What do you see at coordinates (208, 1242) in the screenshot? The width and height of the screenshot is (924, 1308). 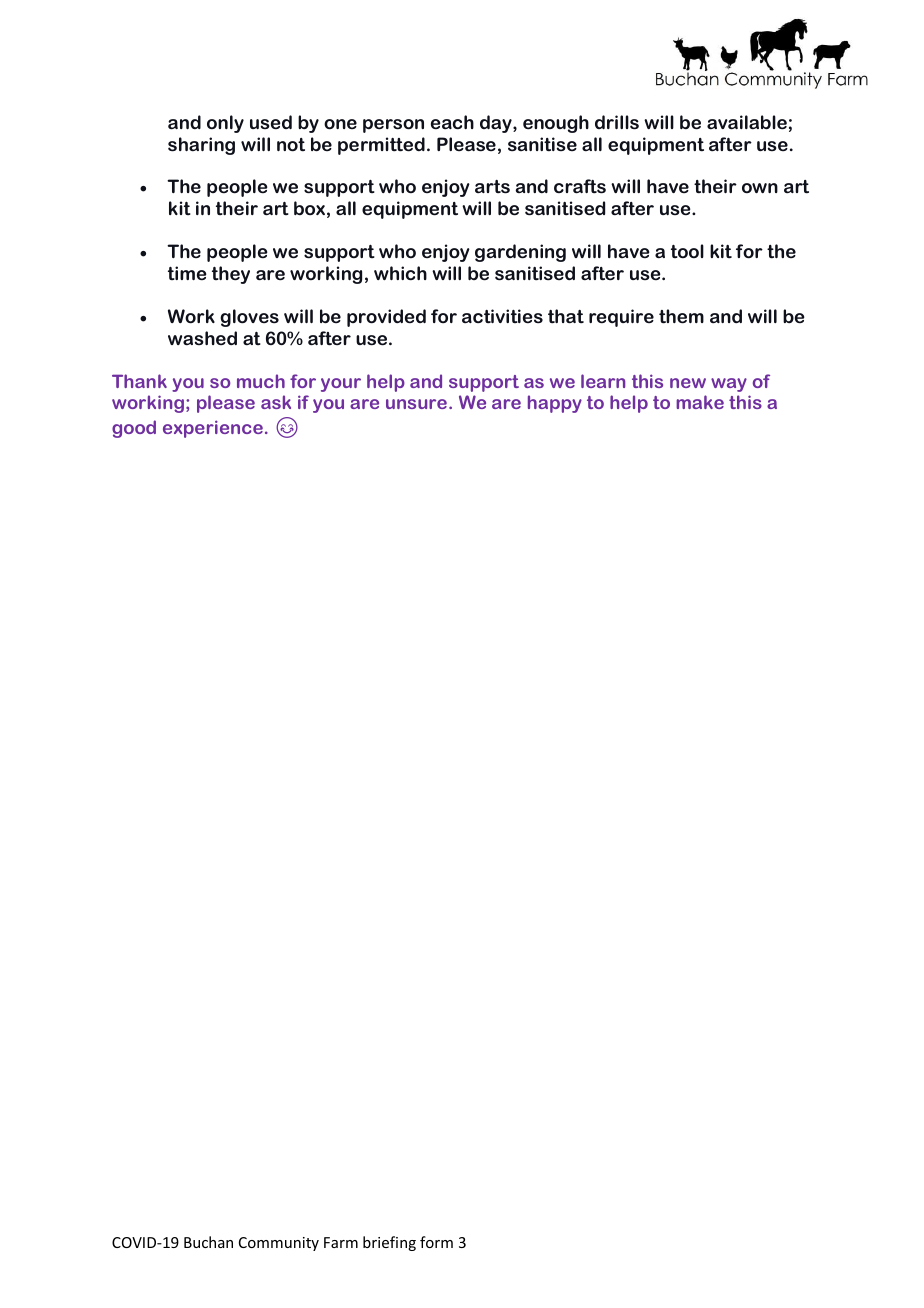 I see `Buchan` at bounding box center [208, 1242].
